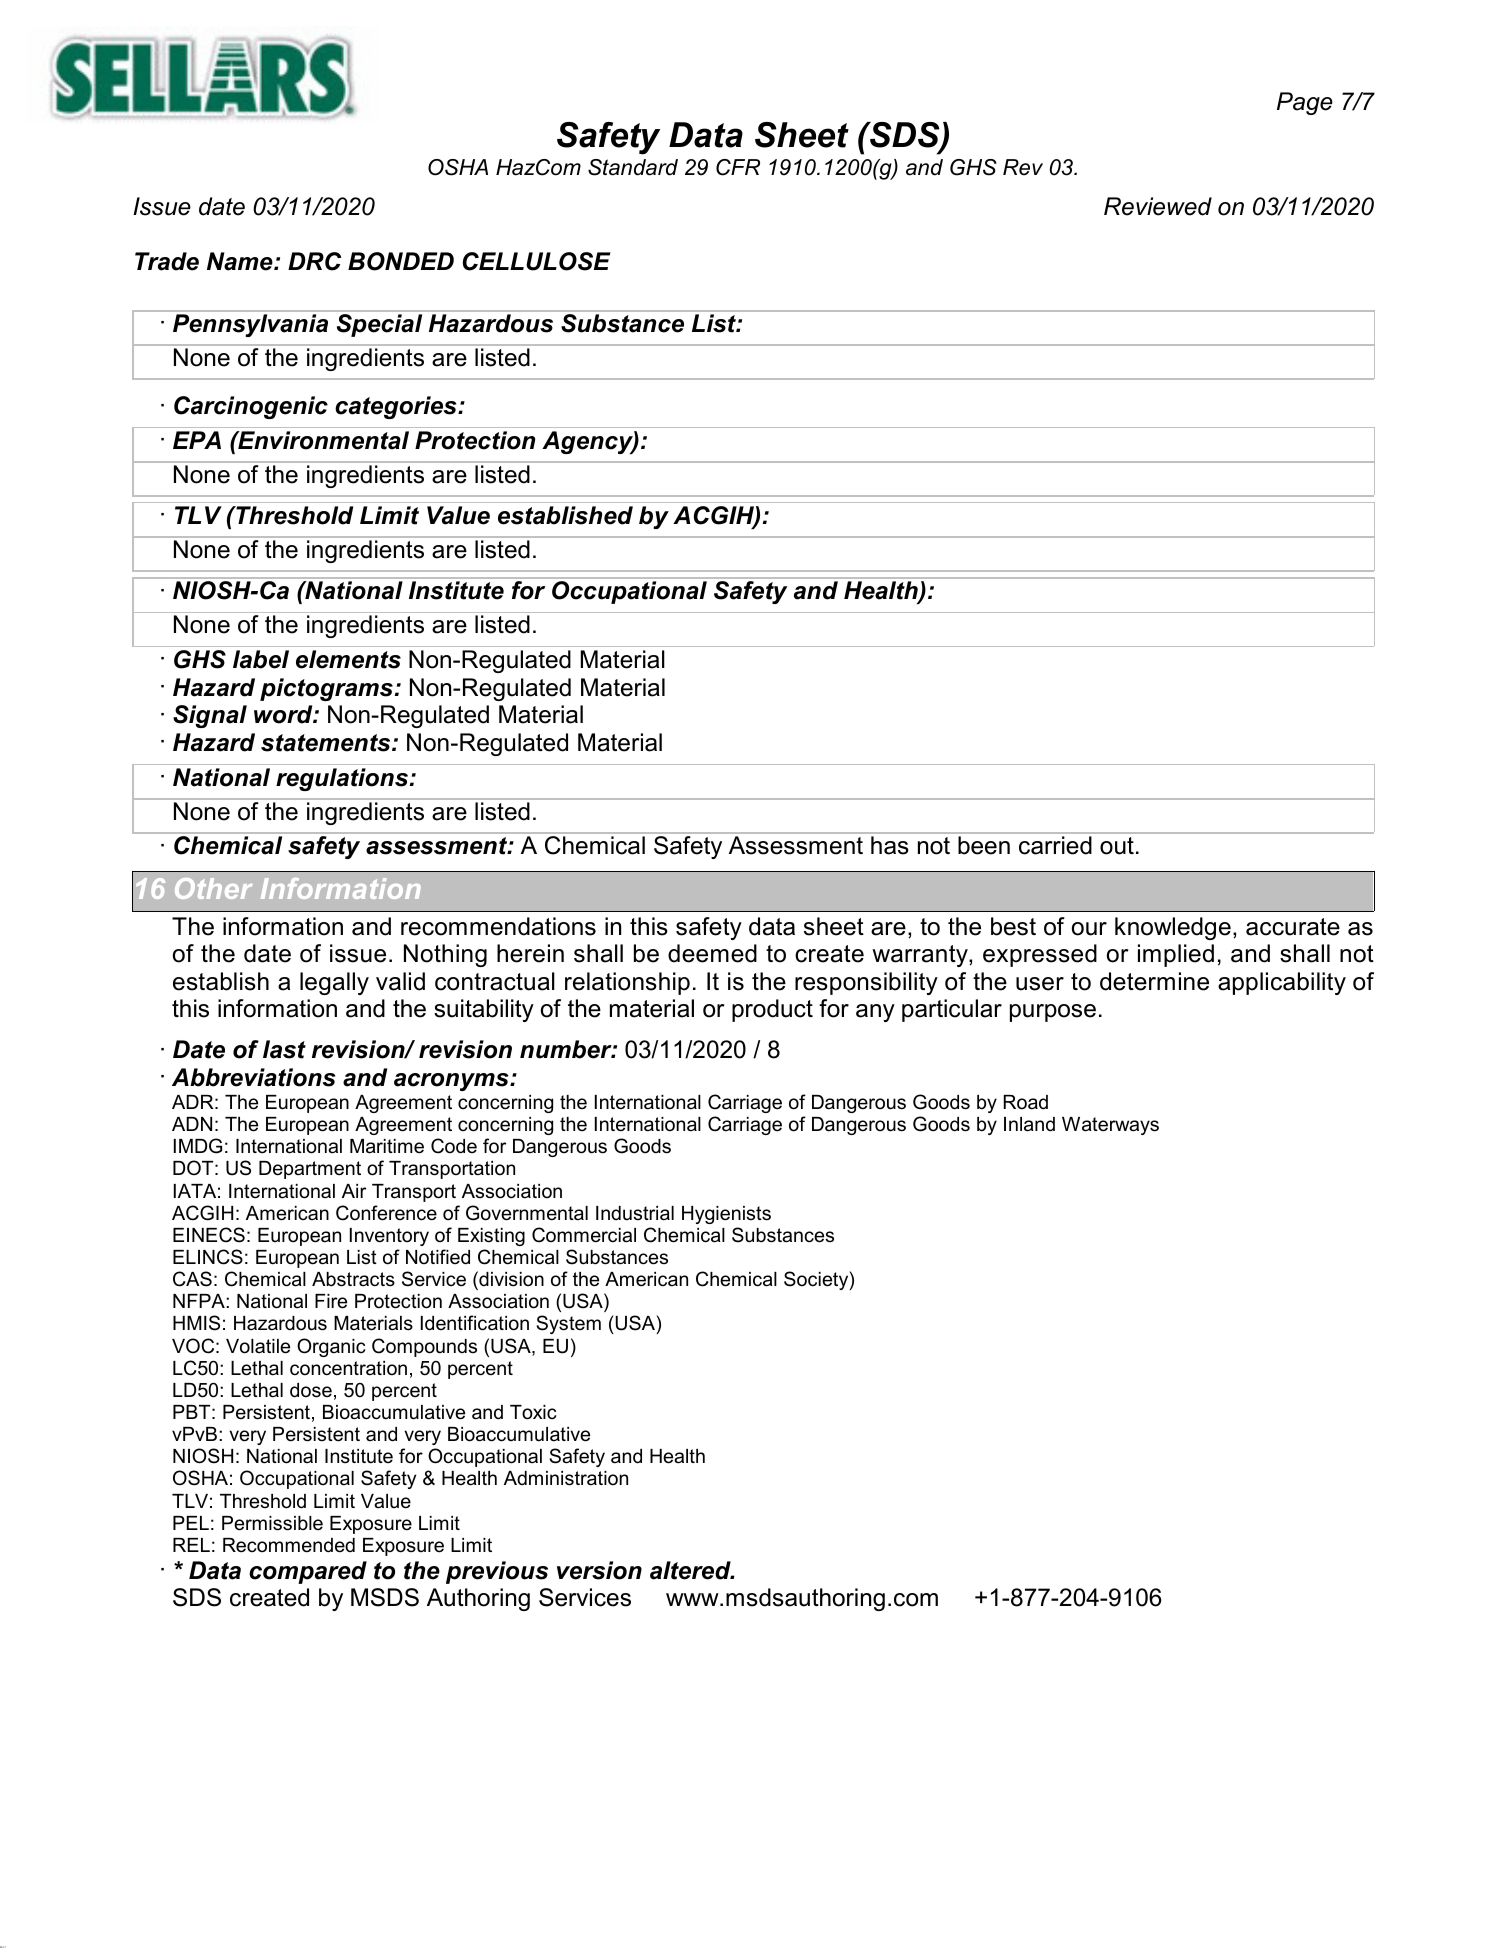 Image resolution: width=1506 pixels, height=1949 pixels. I want to click on elements, so click(348, 659).
